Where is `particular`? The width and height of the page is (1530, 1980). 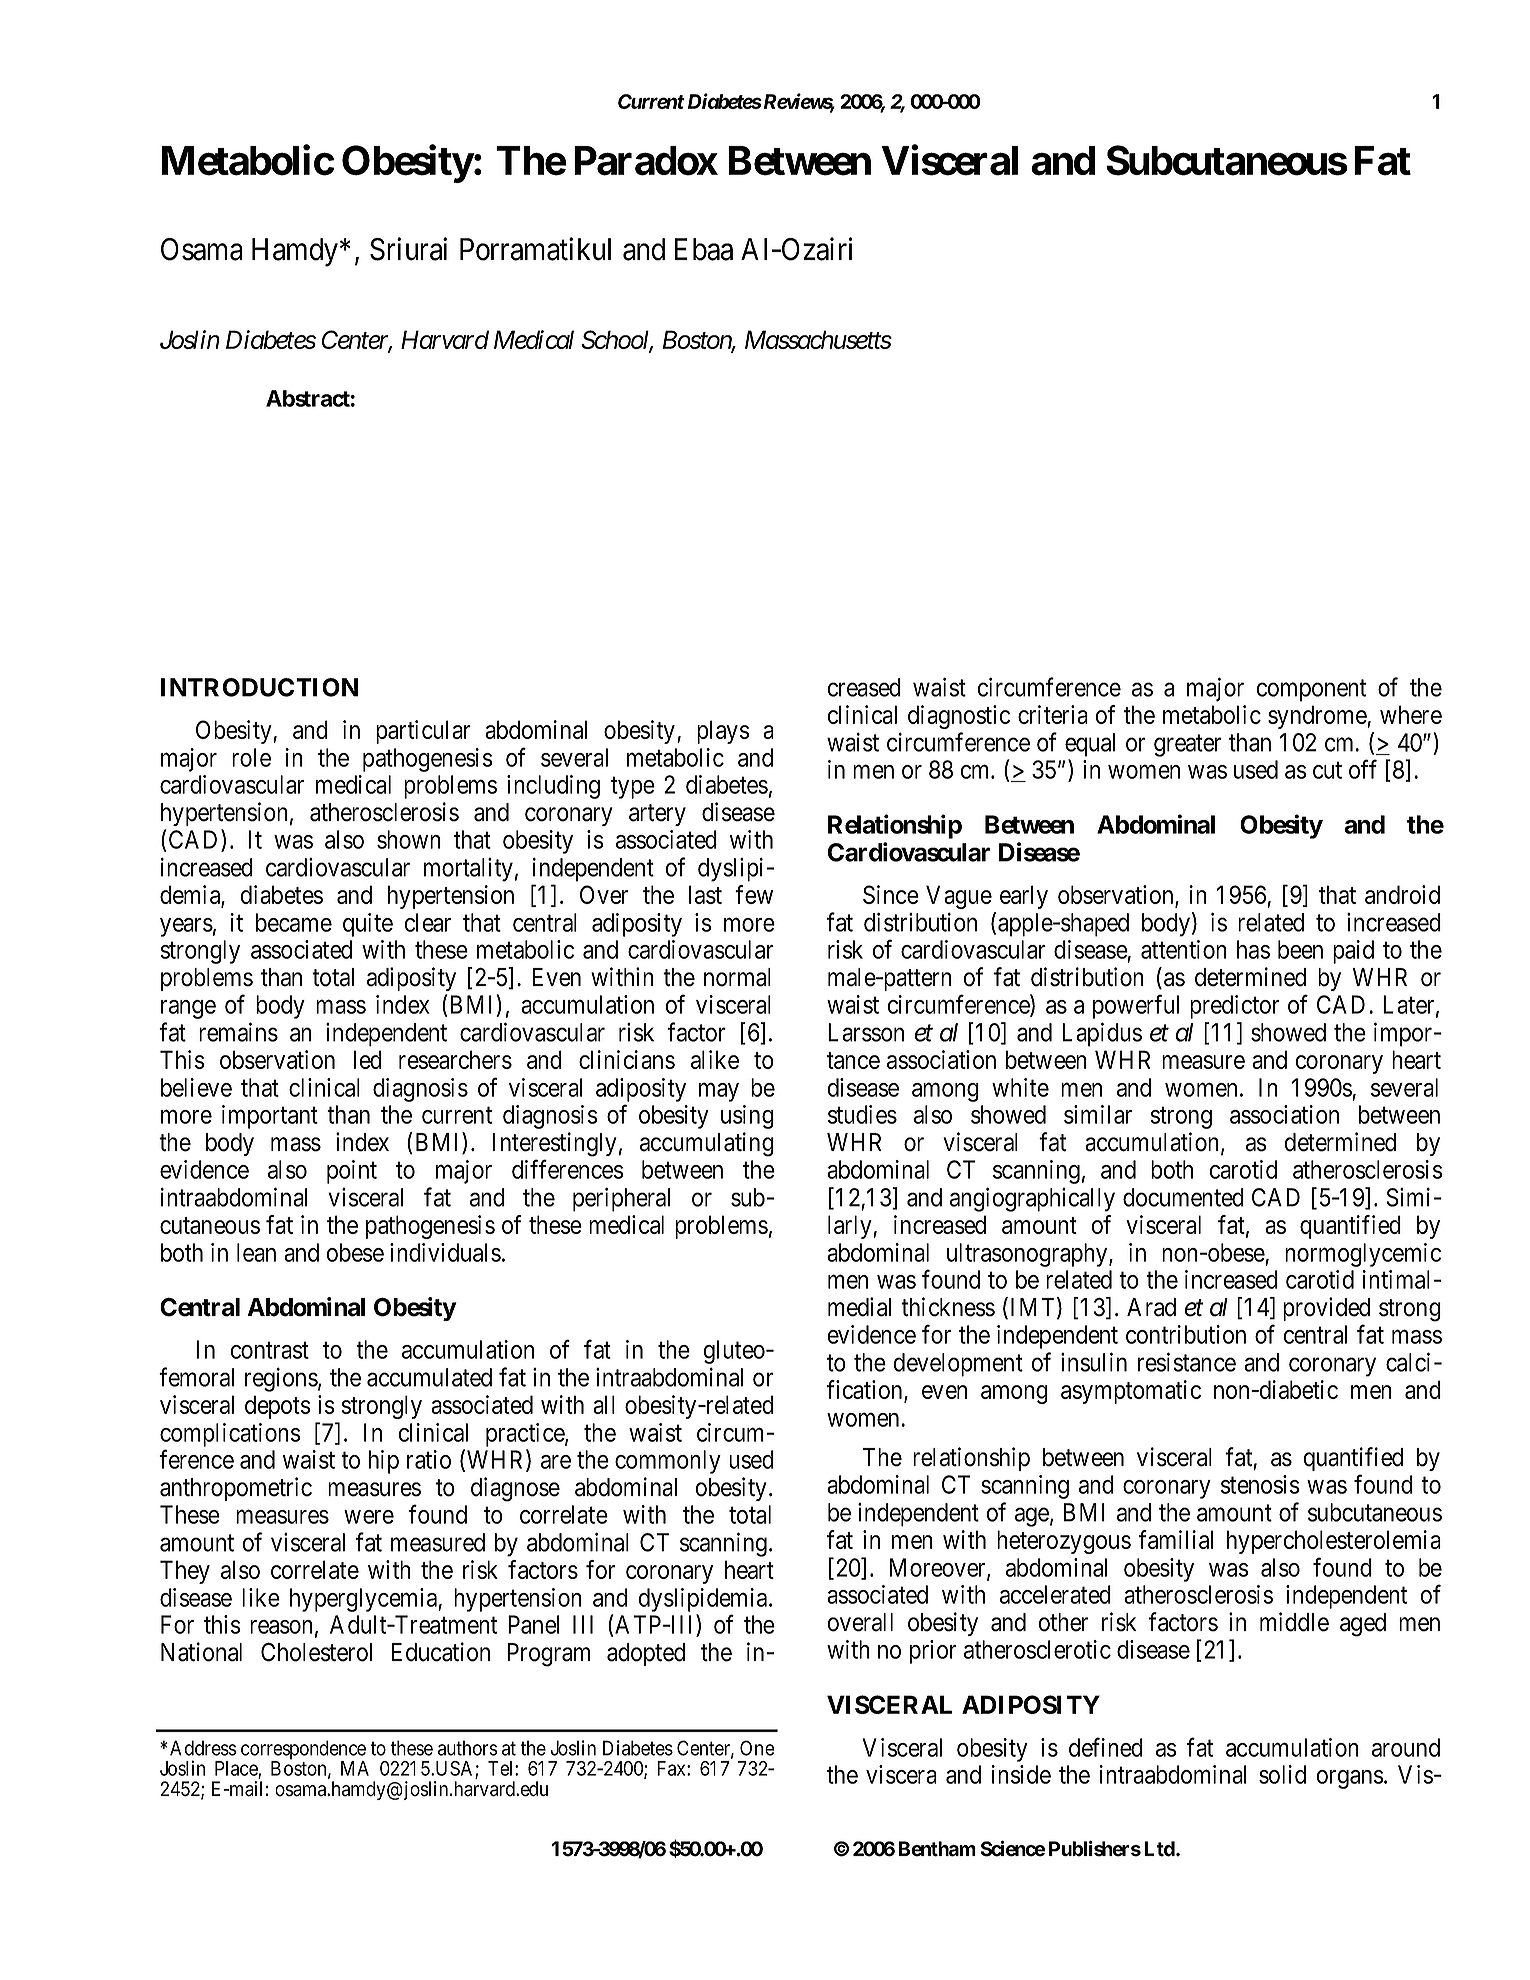
particular is located at coordinates (423, 732).
